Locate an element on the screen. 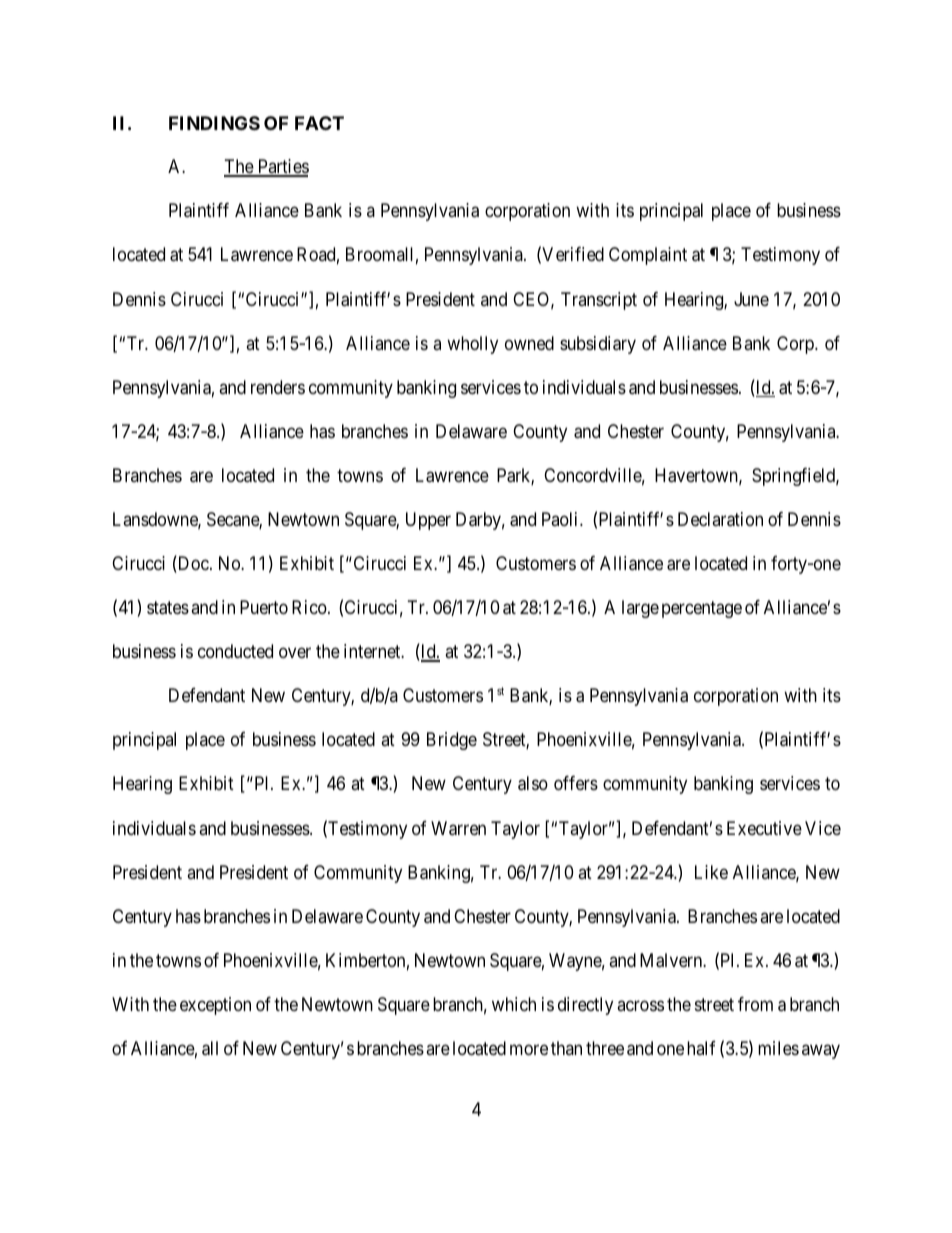 The image size is (952, 1233). Complaint is located at coordinates (648, 256).
